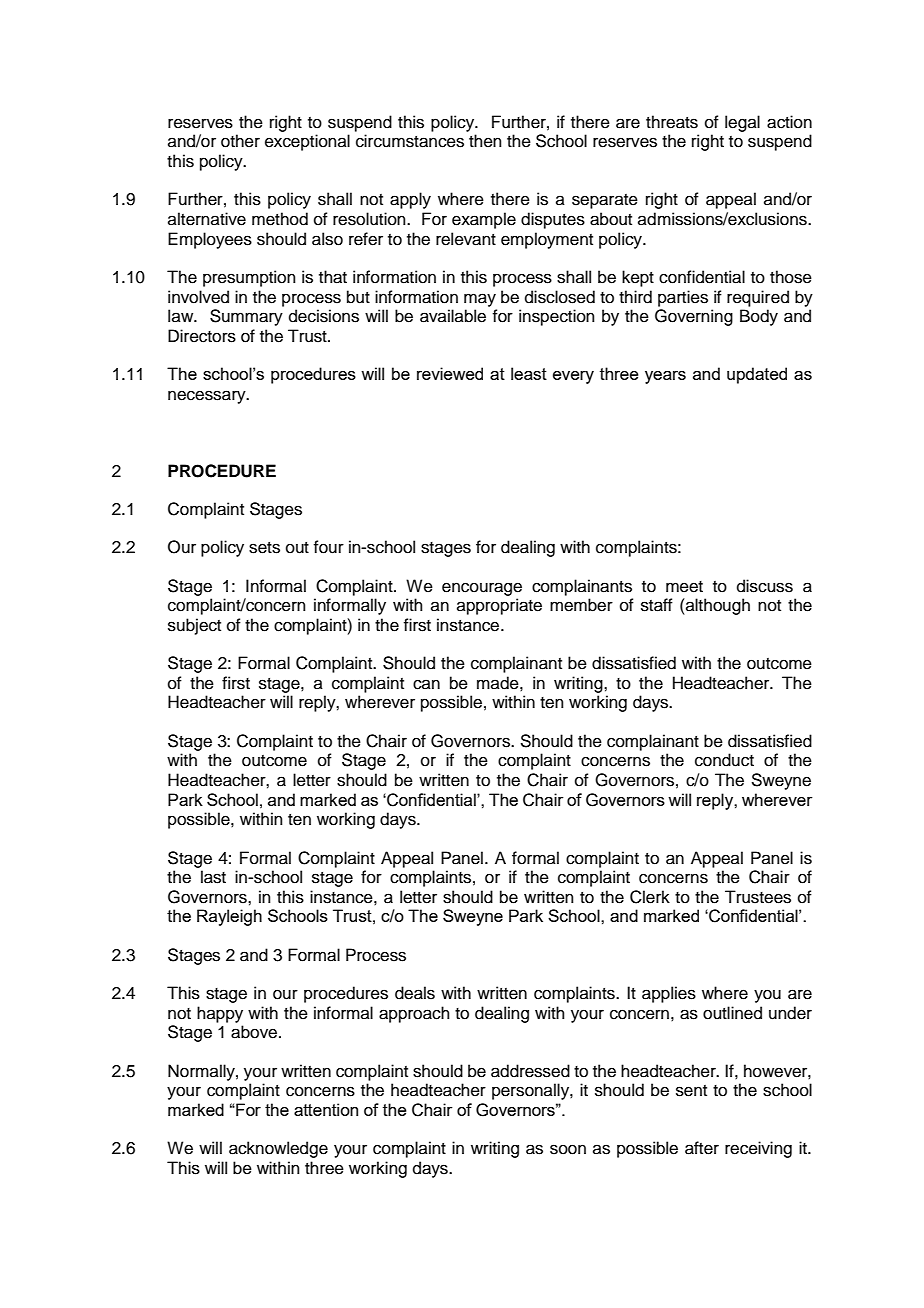 This document has width=924, height=1308. I want to click on although, so click(717, 606).
